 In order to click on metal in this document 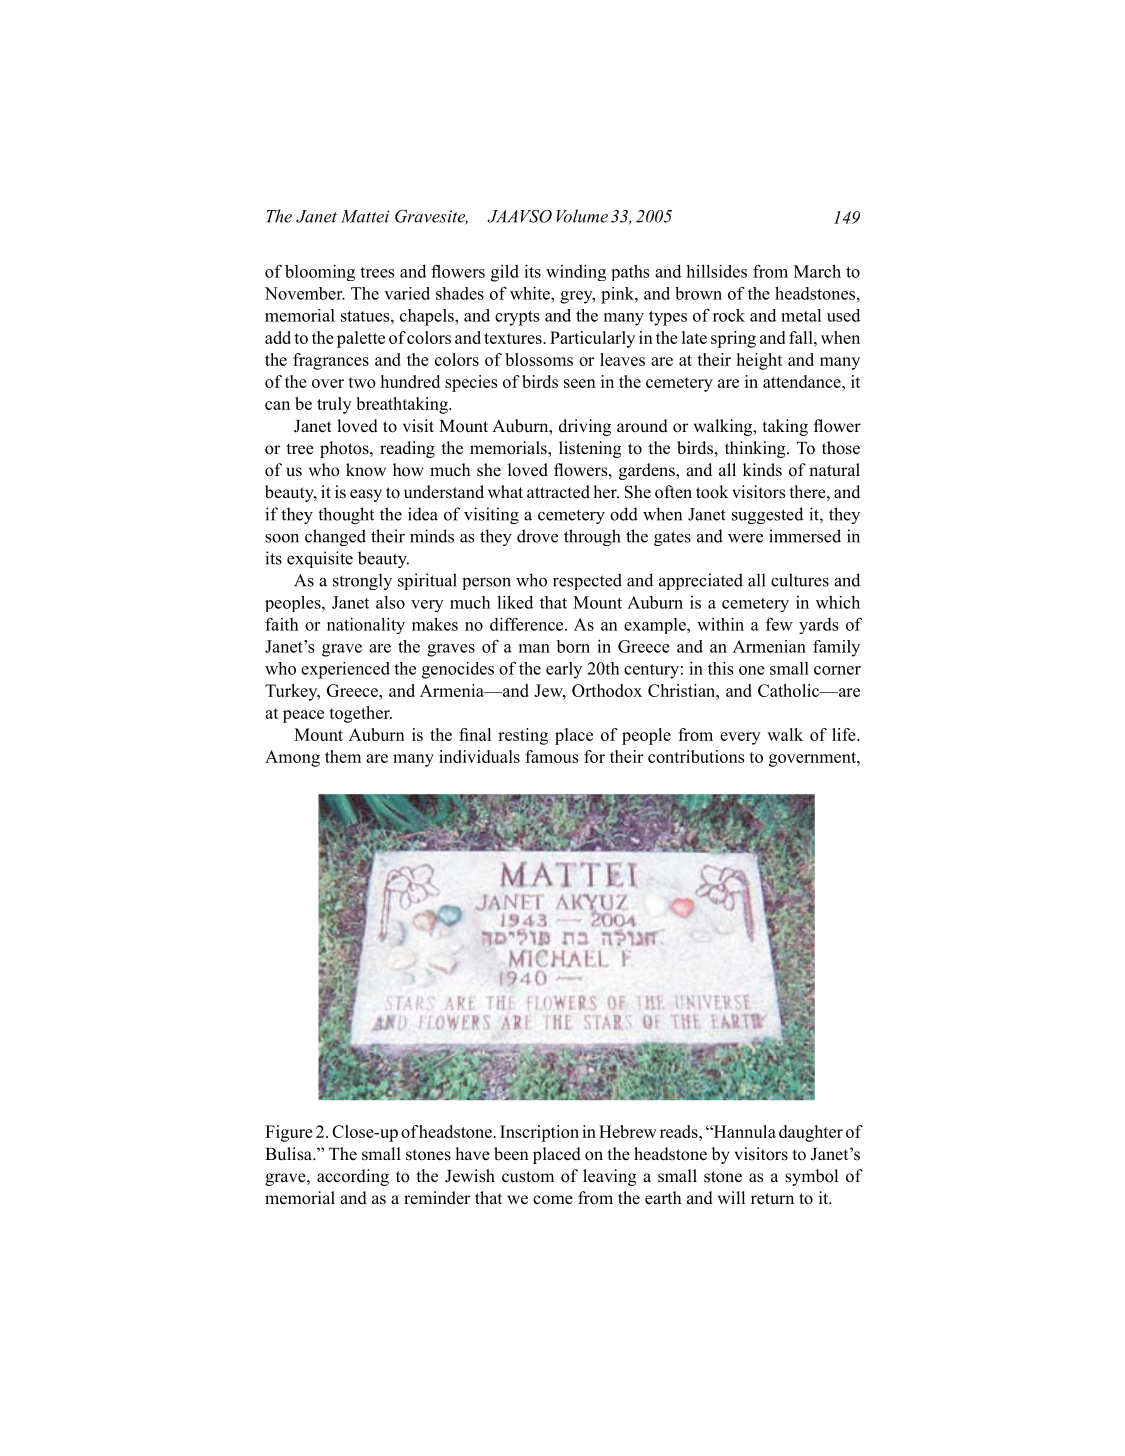, I will do `click(801, 315)`.
